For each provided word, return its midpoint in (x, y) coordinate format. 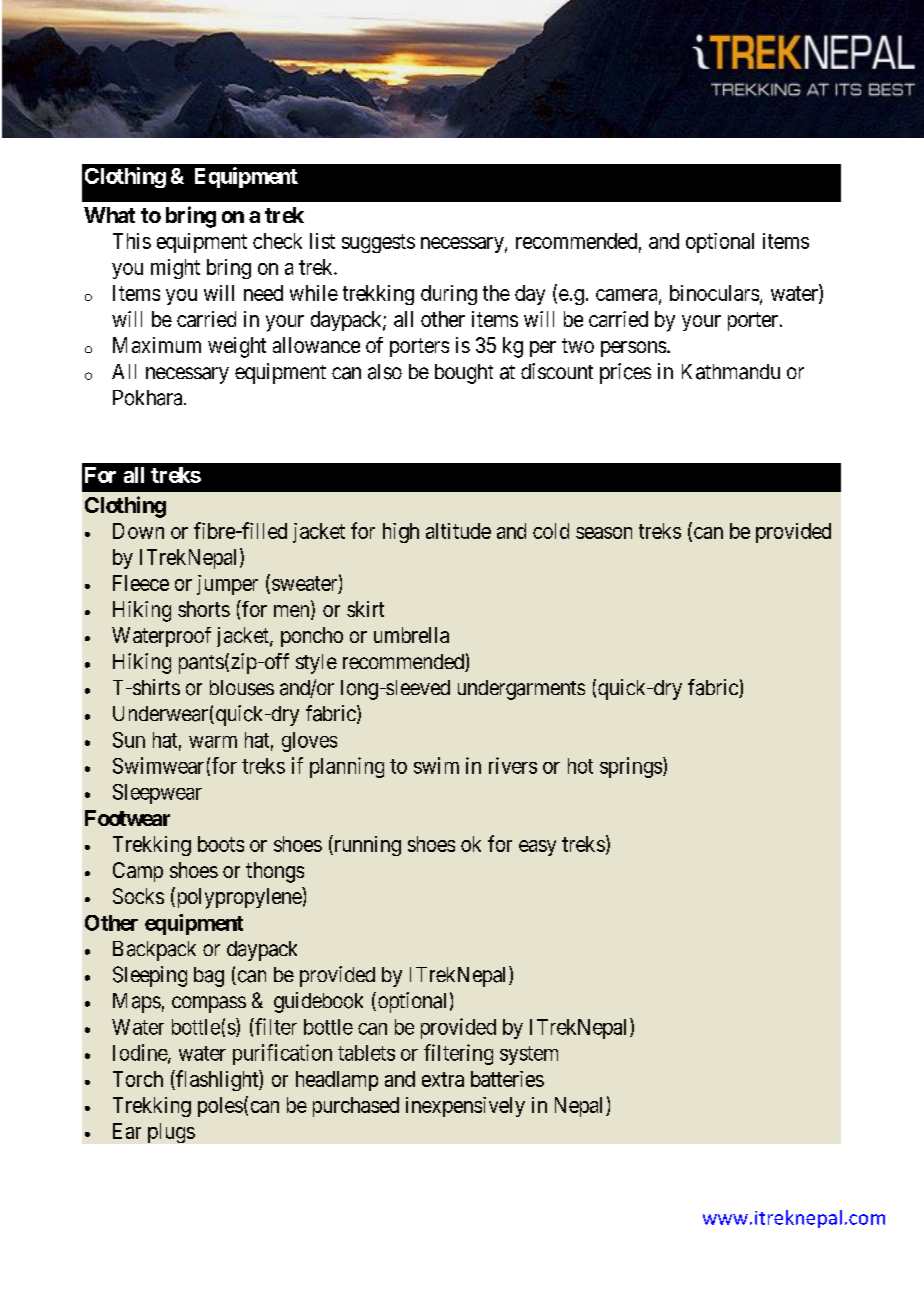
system (529, 1055)
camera (628, 296)
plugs (171, 1133)
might (175, 269)
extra (443, 1079)
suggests (378, 243)
